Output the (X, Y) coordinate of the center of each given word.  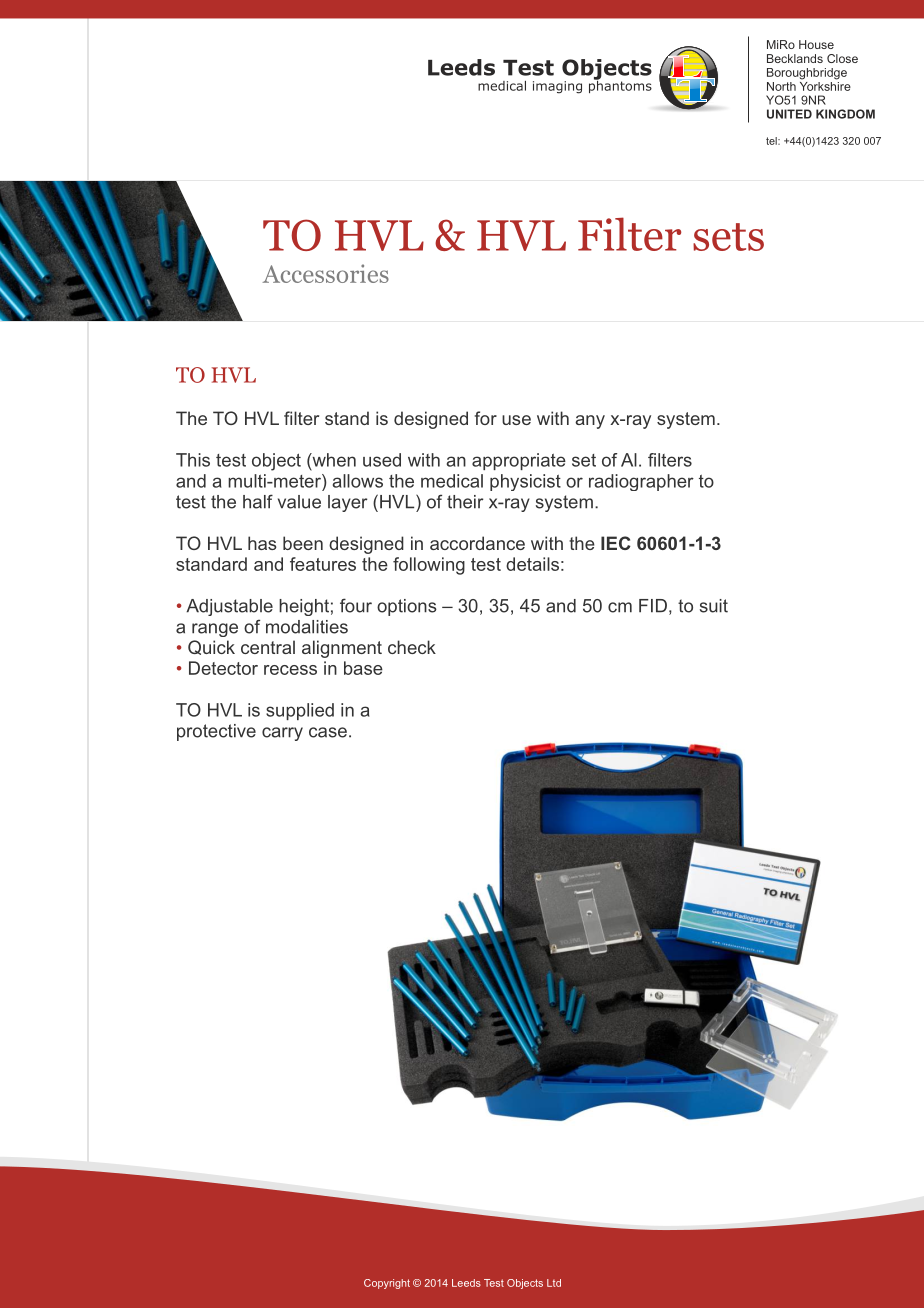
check (412, 647)
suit (714, 606)
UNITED (789, 114)
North (781, 86)
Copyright (387, 1284)
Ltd (554, 1283)
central (268, 647)
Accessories (326, 273)
